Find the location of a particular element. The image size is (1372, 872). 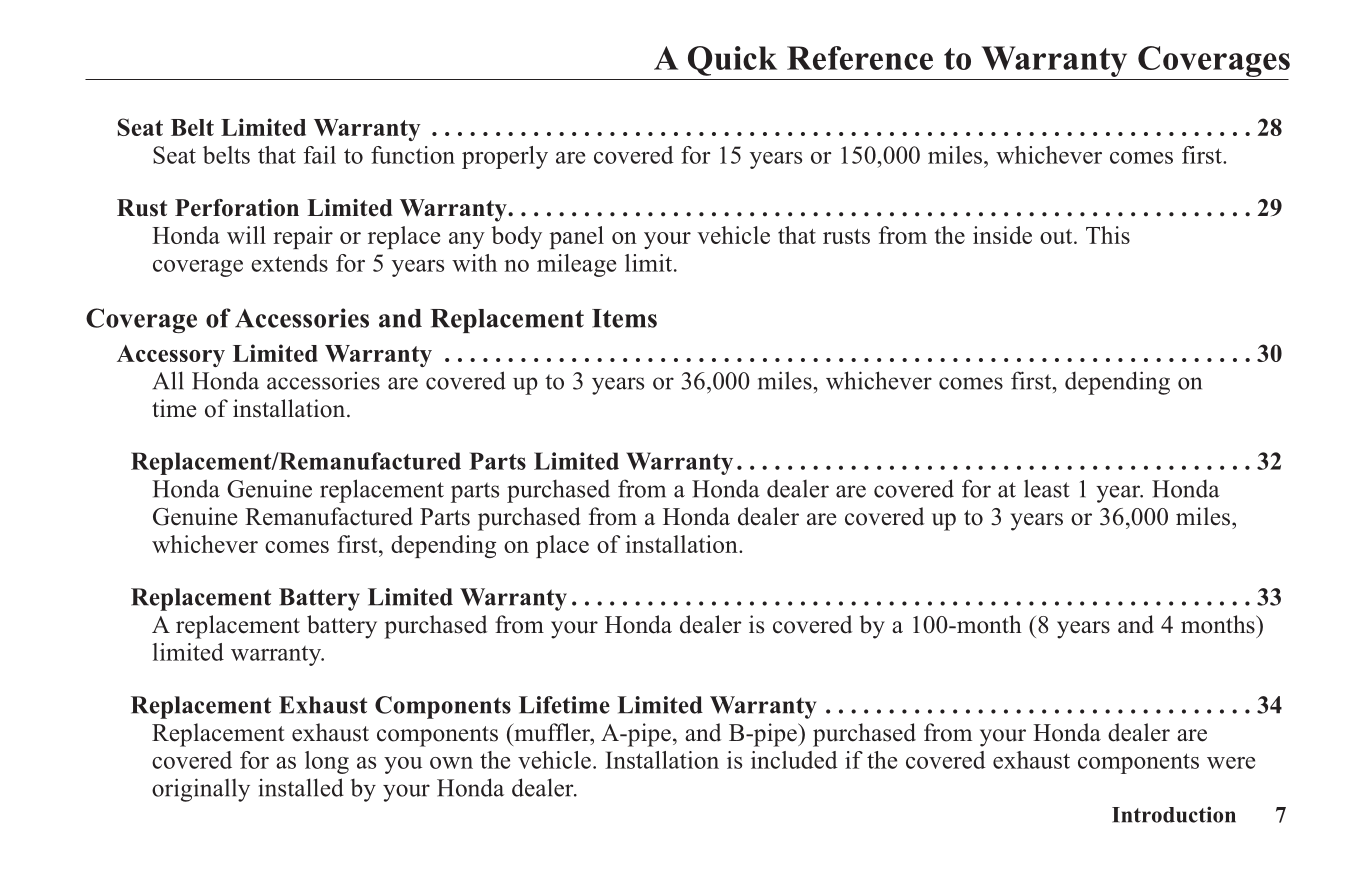

Reference is located at coordinates (860, 58).
